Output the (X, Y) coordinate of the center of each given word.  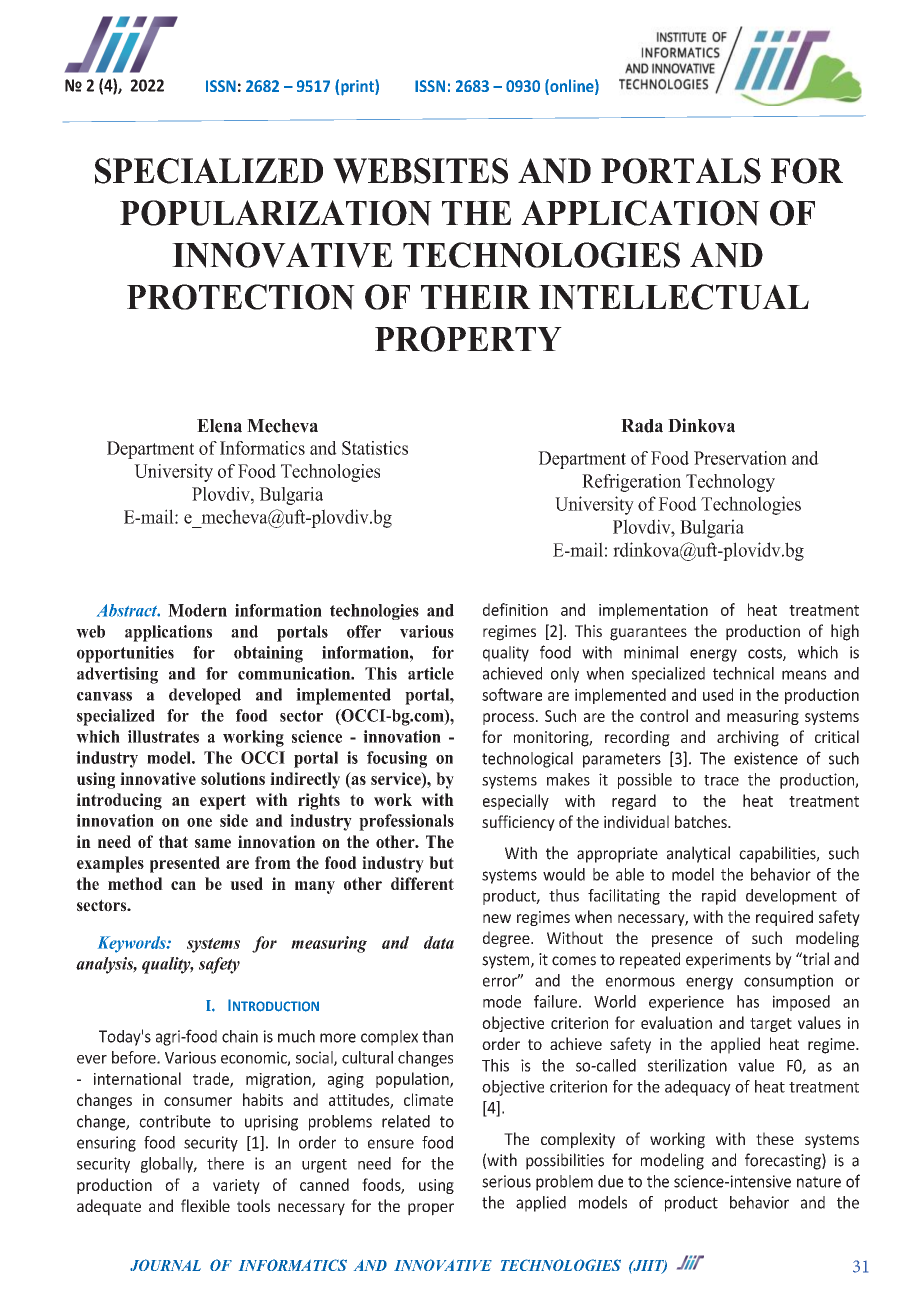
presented (185, 864)
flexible (205, 1205)
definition (515, 609)
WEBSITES (420, 171)
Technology (730, 483)
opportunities (125, 654)
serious (506, 1181)
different (422, 883)
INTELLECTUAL (674, 297)
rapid (719, 897)
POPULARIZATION (276, 213)
